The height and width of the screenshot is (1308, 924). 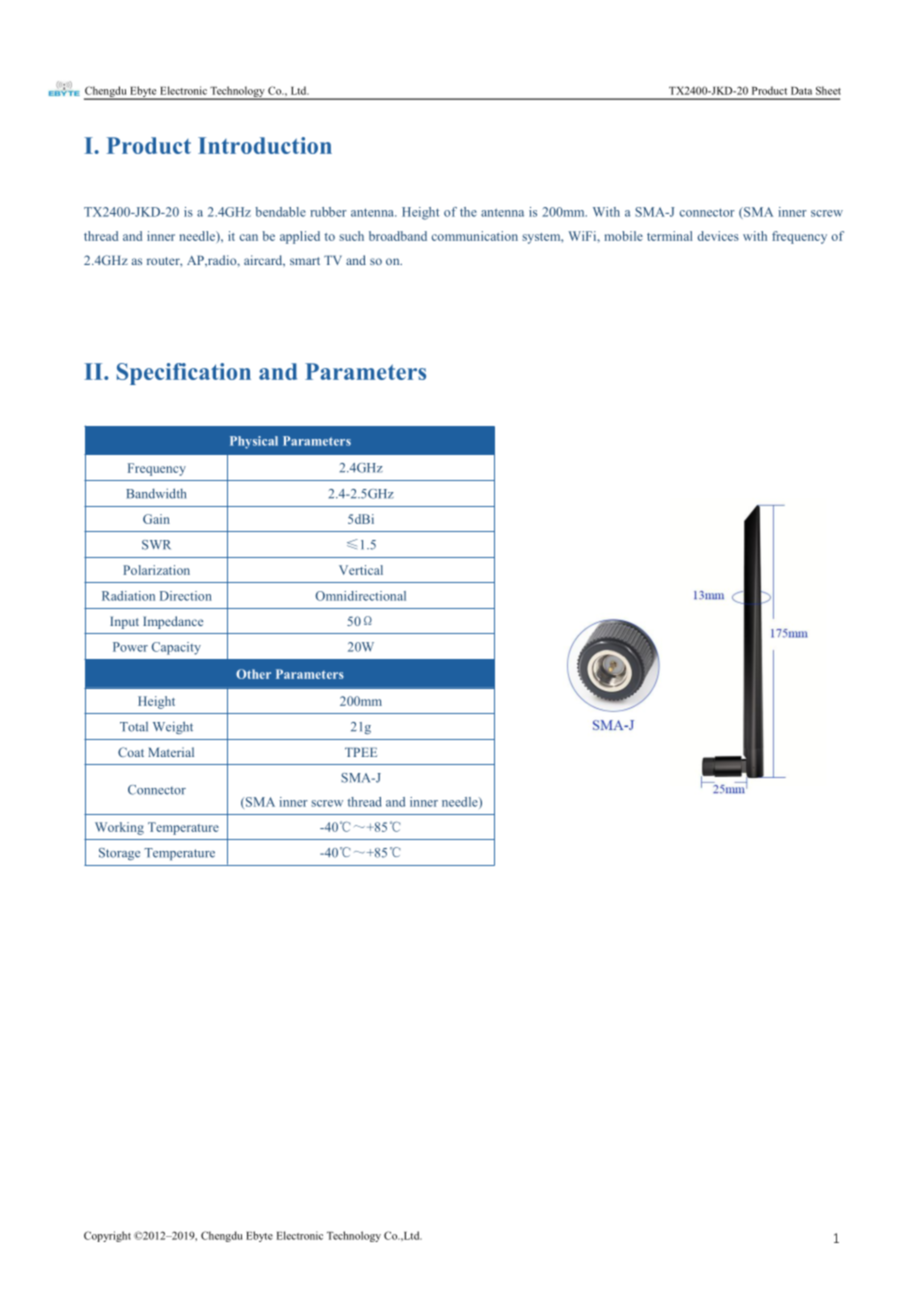 I want to click on Weight, so click(x=173, y=727).
